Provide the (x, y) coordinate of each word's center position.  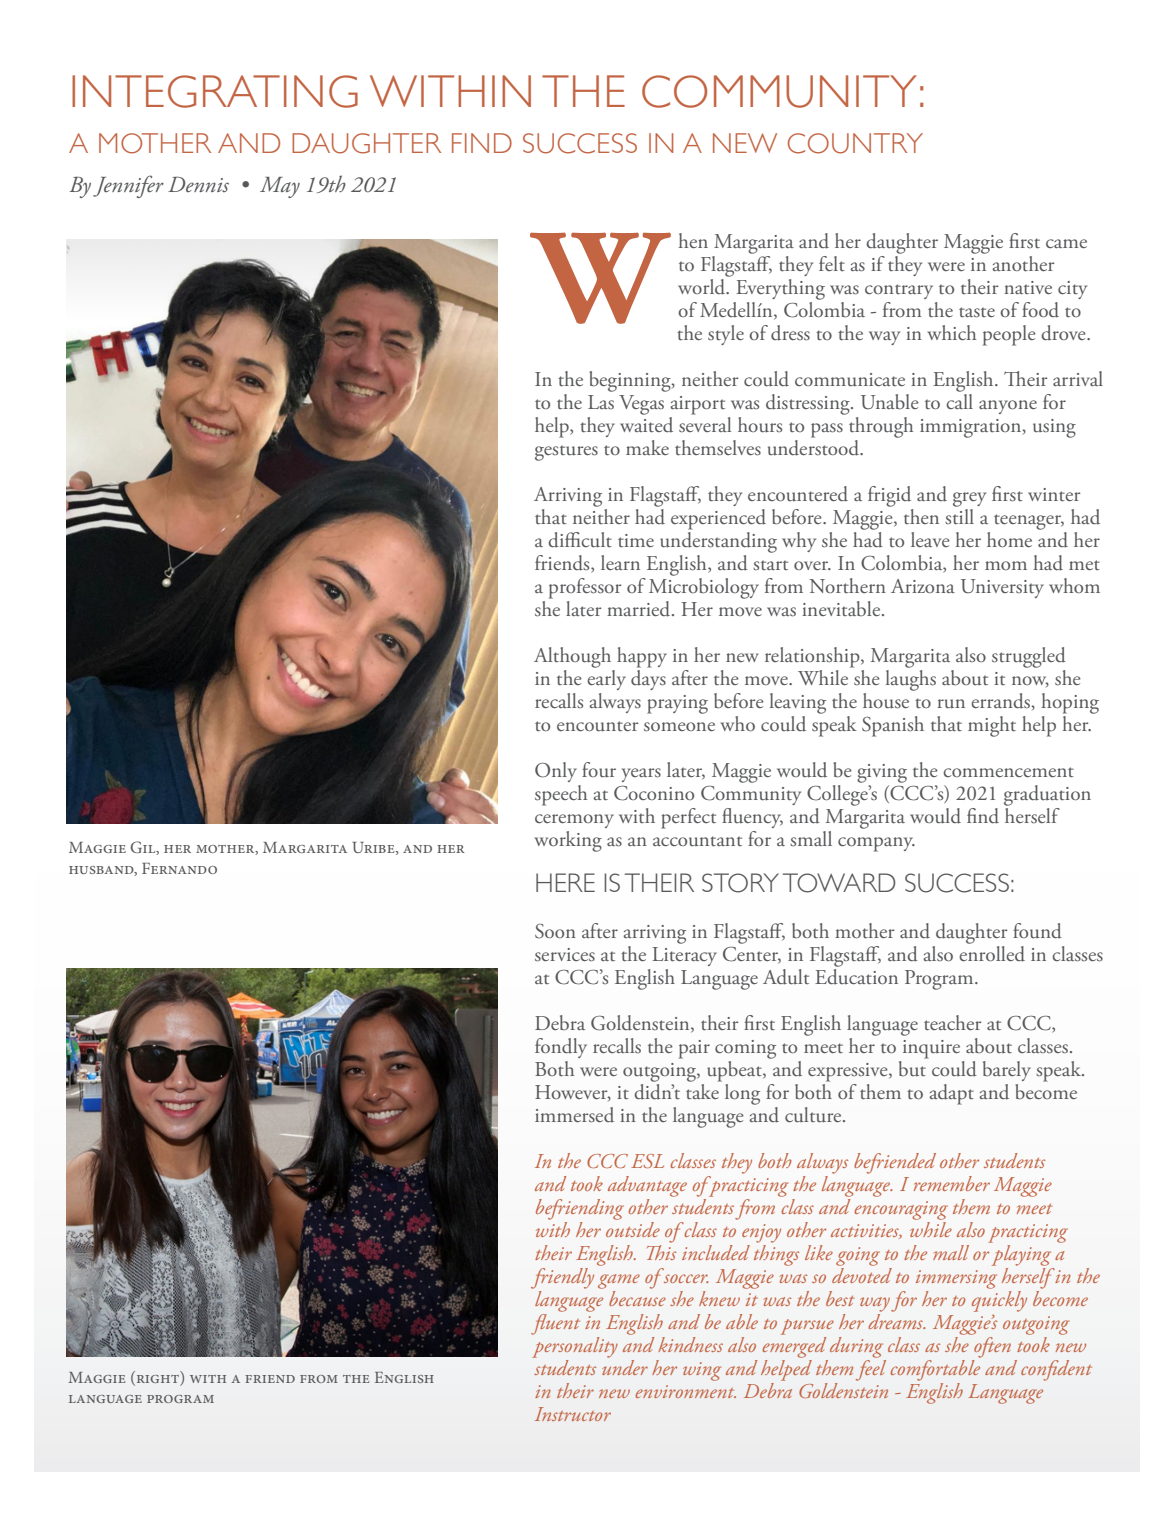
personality (575, 1349)
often (991, 1349)
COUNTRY (855, 143)
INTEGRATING (215, 91)
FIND (482, 143)
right (156, 1380)
